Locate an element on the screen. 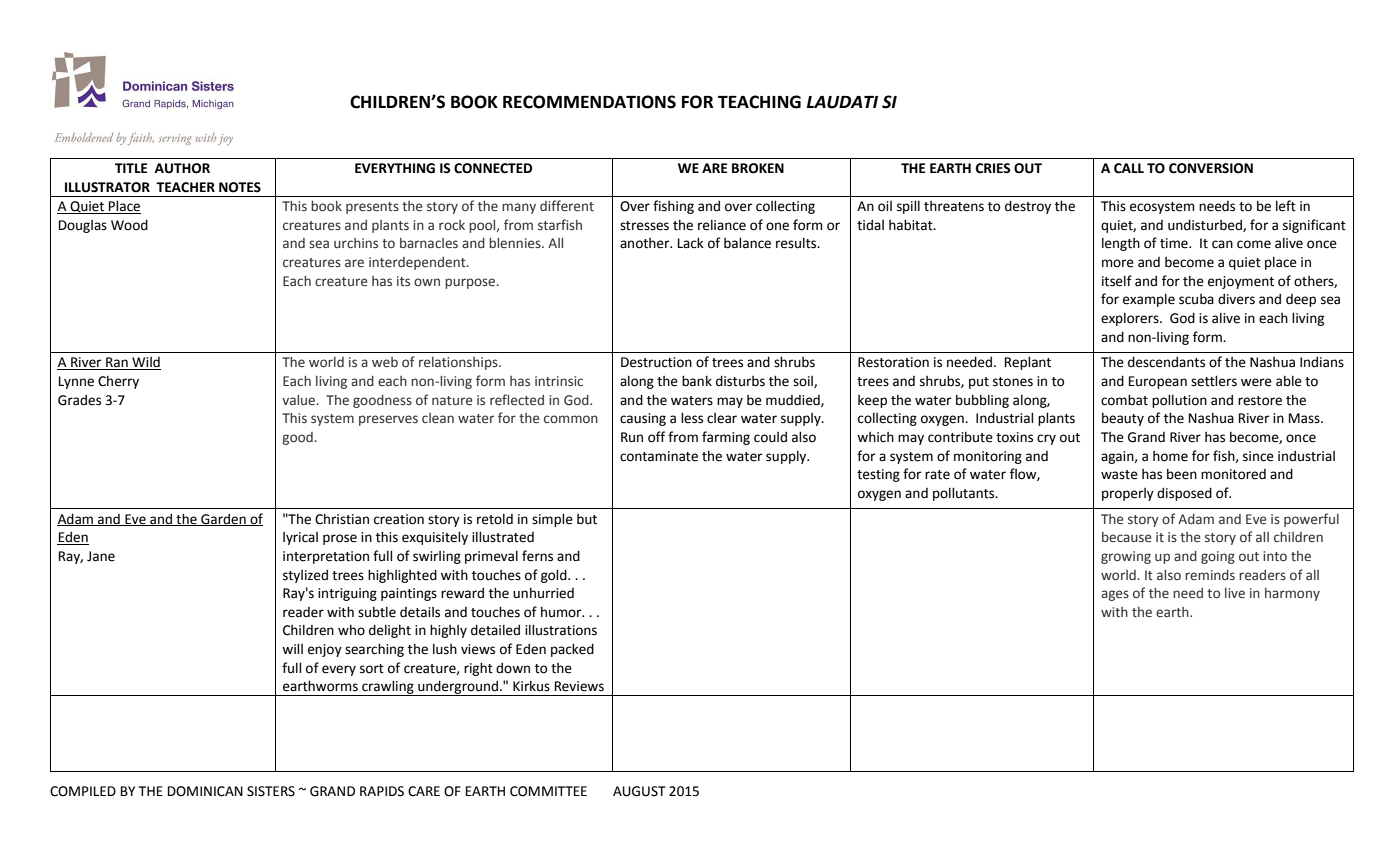  COMMITTEE is located at coordinates (548, 791).
